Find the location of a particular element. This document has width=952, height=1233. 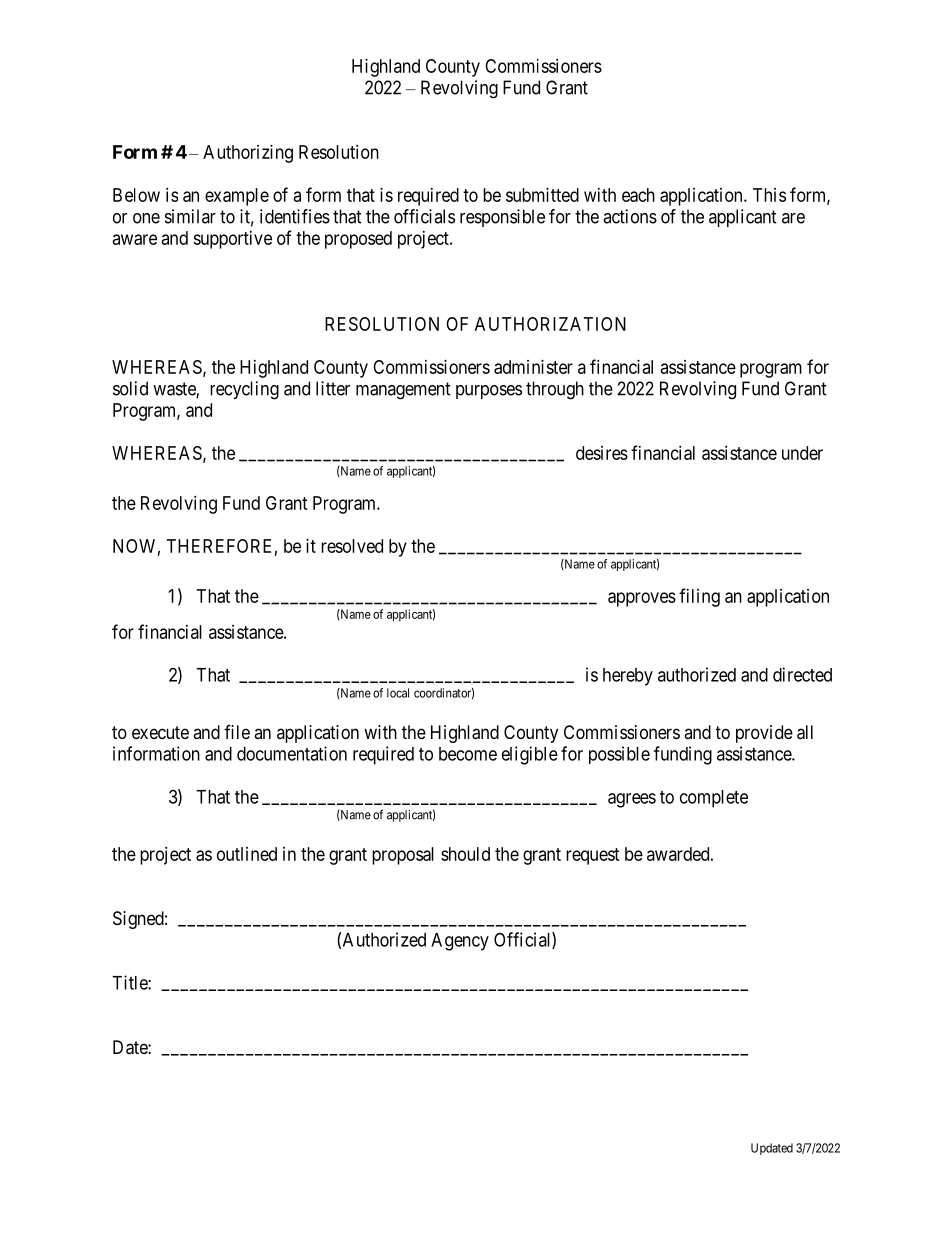

AUTHORIZATION is located at coordinates (550, 324).
